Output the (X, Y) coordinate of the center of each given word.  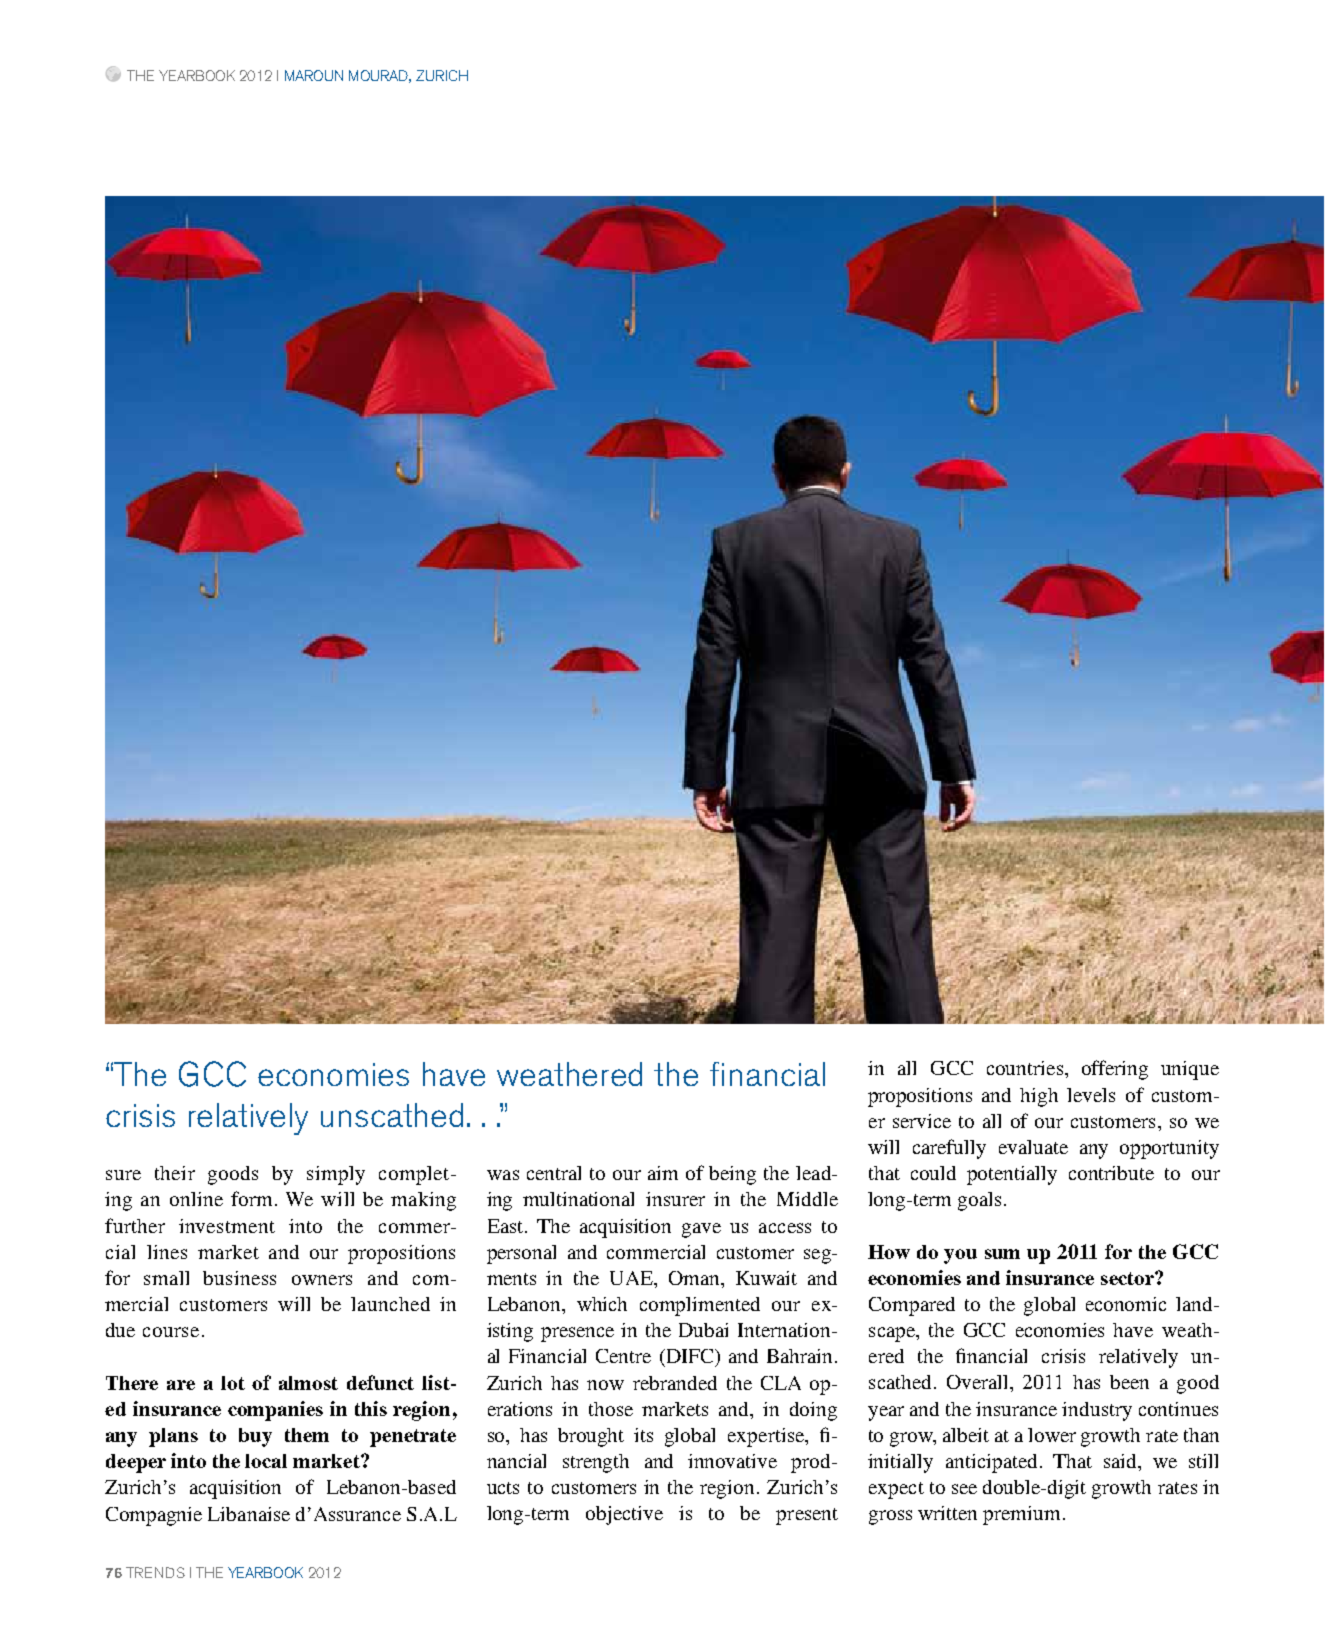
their (175, 1173)
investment (227, 1226)
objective (624, 1515)
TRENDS (155, 1572)
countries (1026, 1068)
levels (1091, 1095)
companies (275, 1411)
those (611, 1409)
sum (1002, 1254)
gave (701, 1230)
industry (1097, 1411)
